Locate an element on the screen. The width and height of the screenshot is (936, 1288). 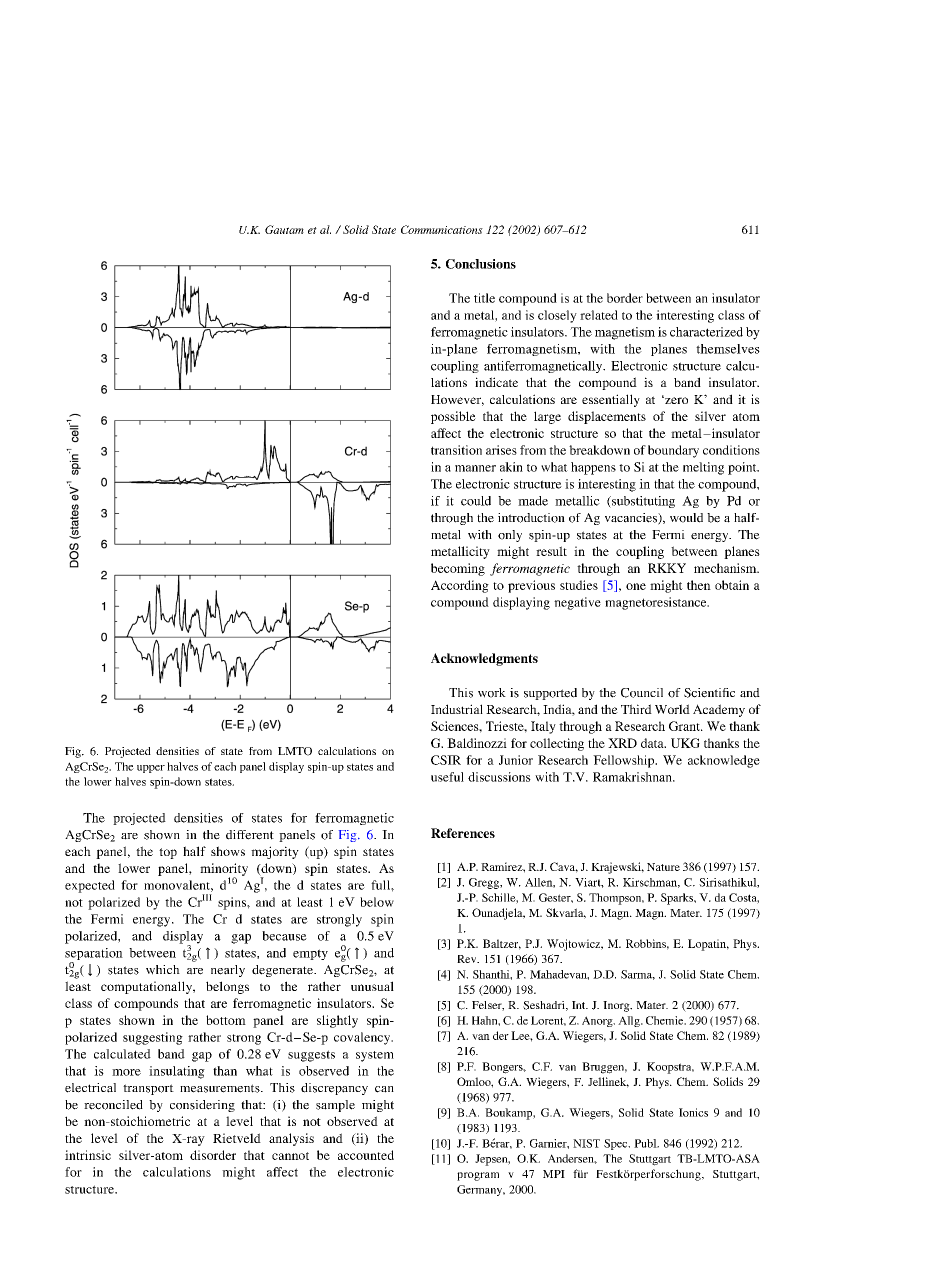
disorder is located at coordinates (213, 1155).
